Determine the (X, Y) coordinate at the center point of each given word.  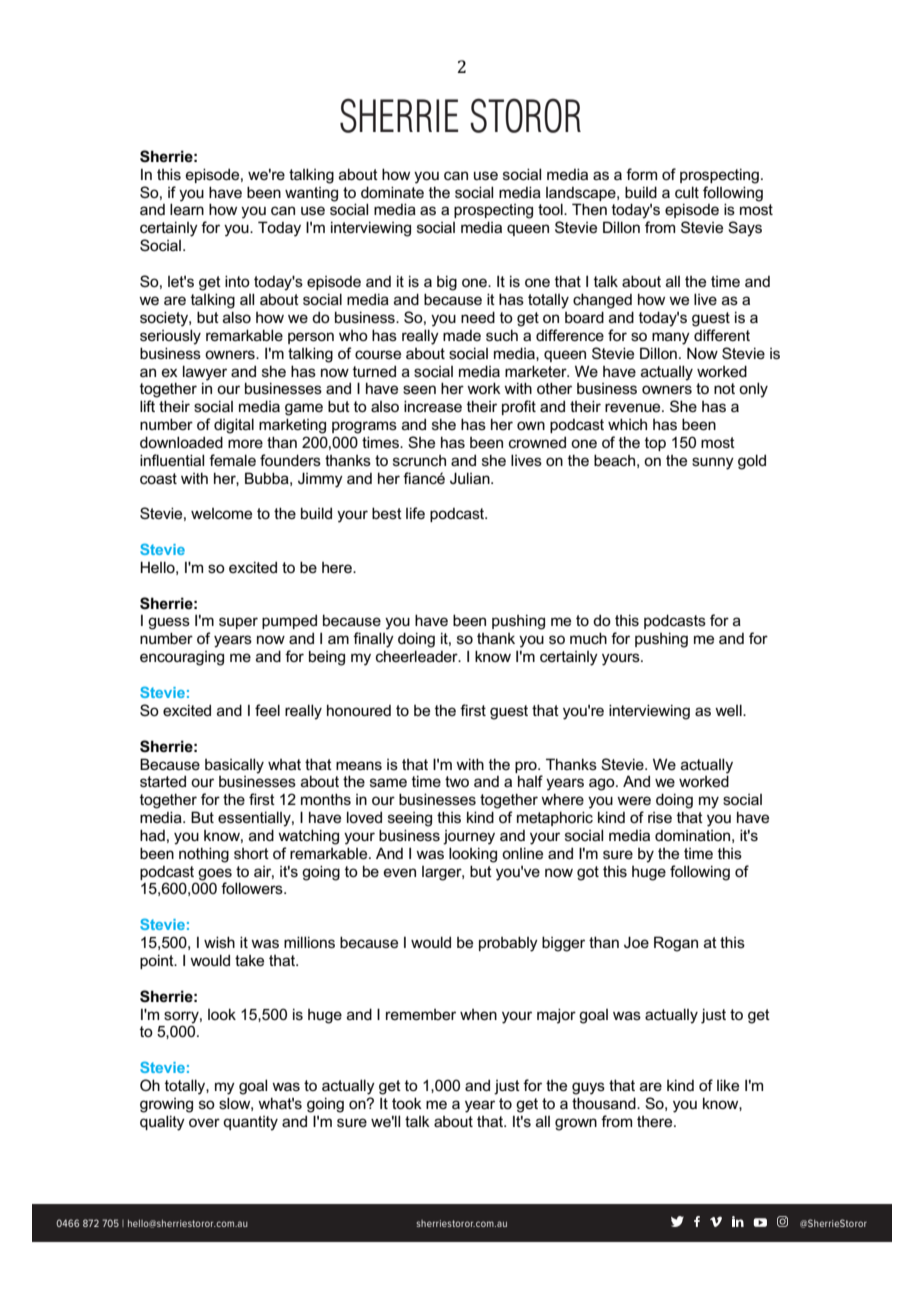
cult (687, 192)
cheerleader (418, 656)
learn (187, 209)
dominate (392, 192)
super (238, 623)
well (729, 710)
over (204, 1122)
